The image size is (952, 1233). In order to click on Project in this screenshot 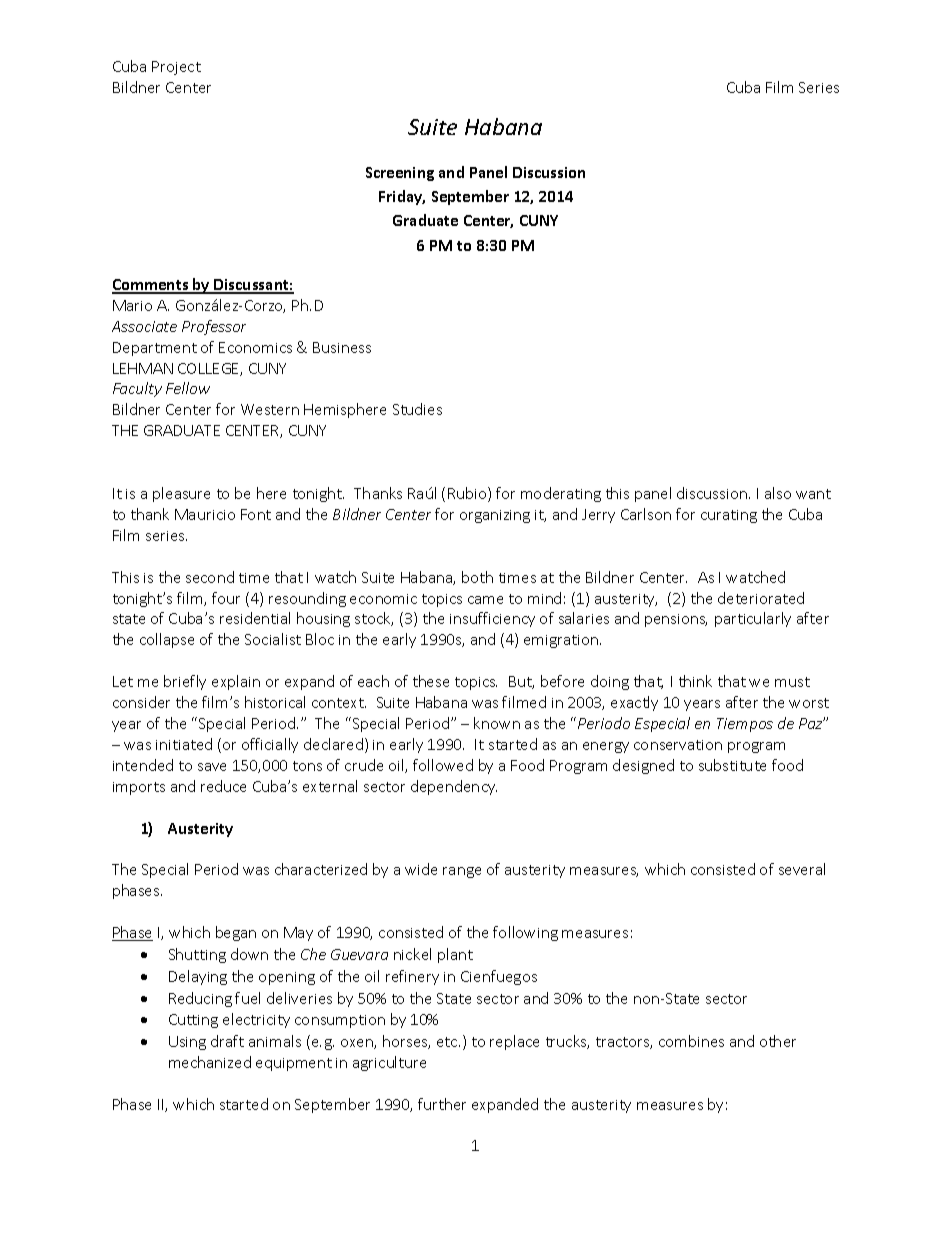, I will do `click(176, 68)`.
